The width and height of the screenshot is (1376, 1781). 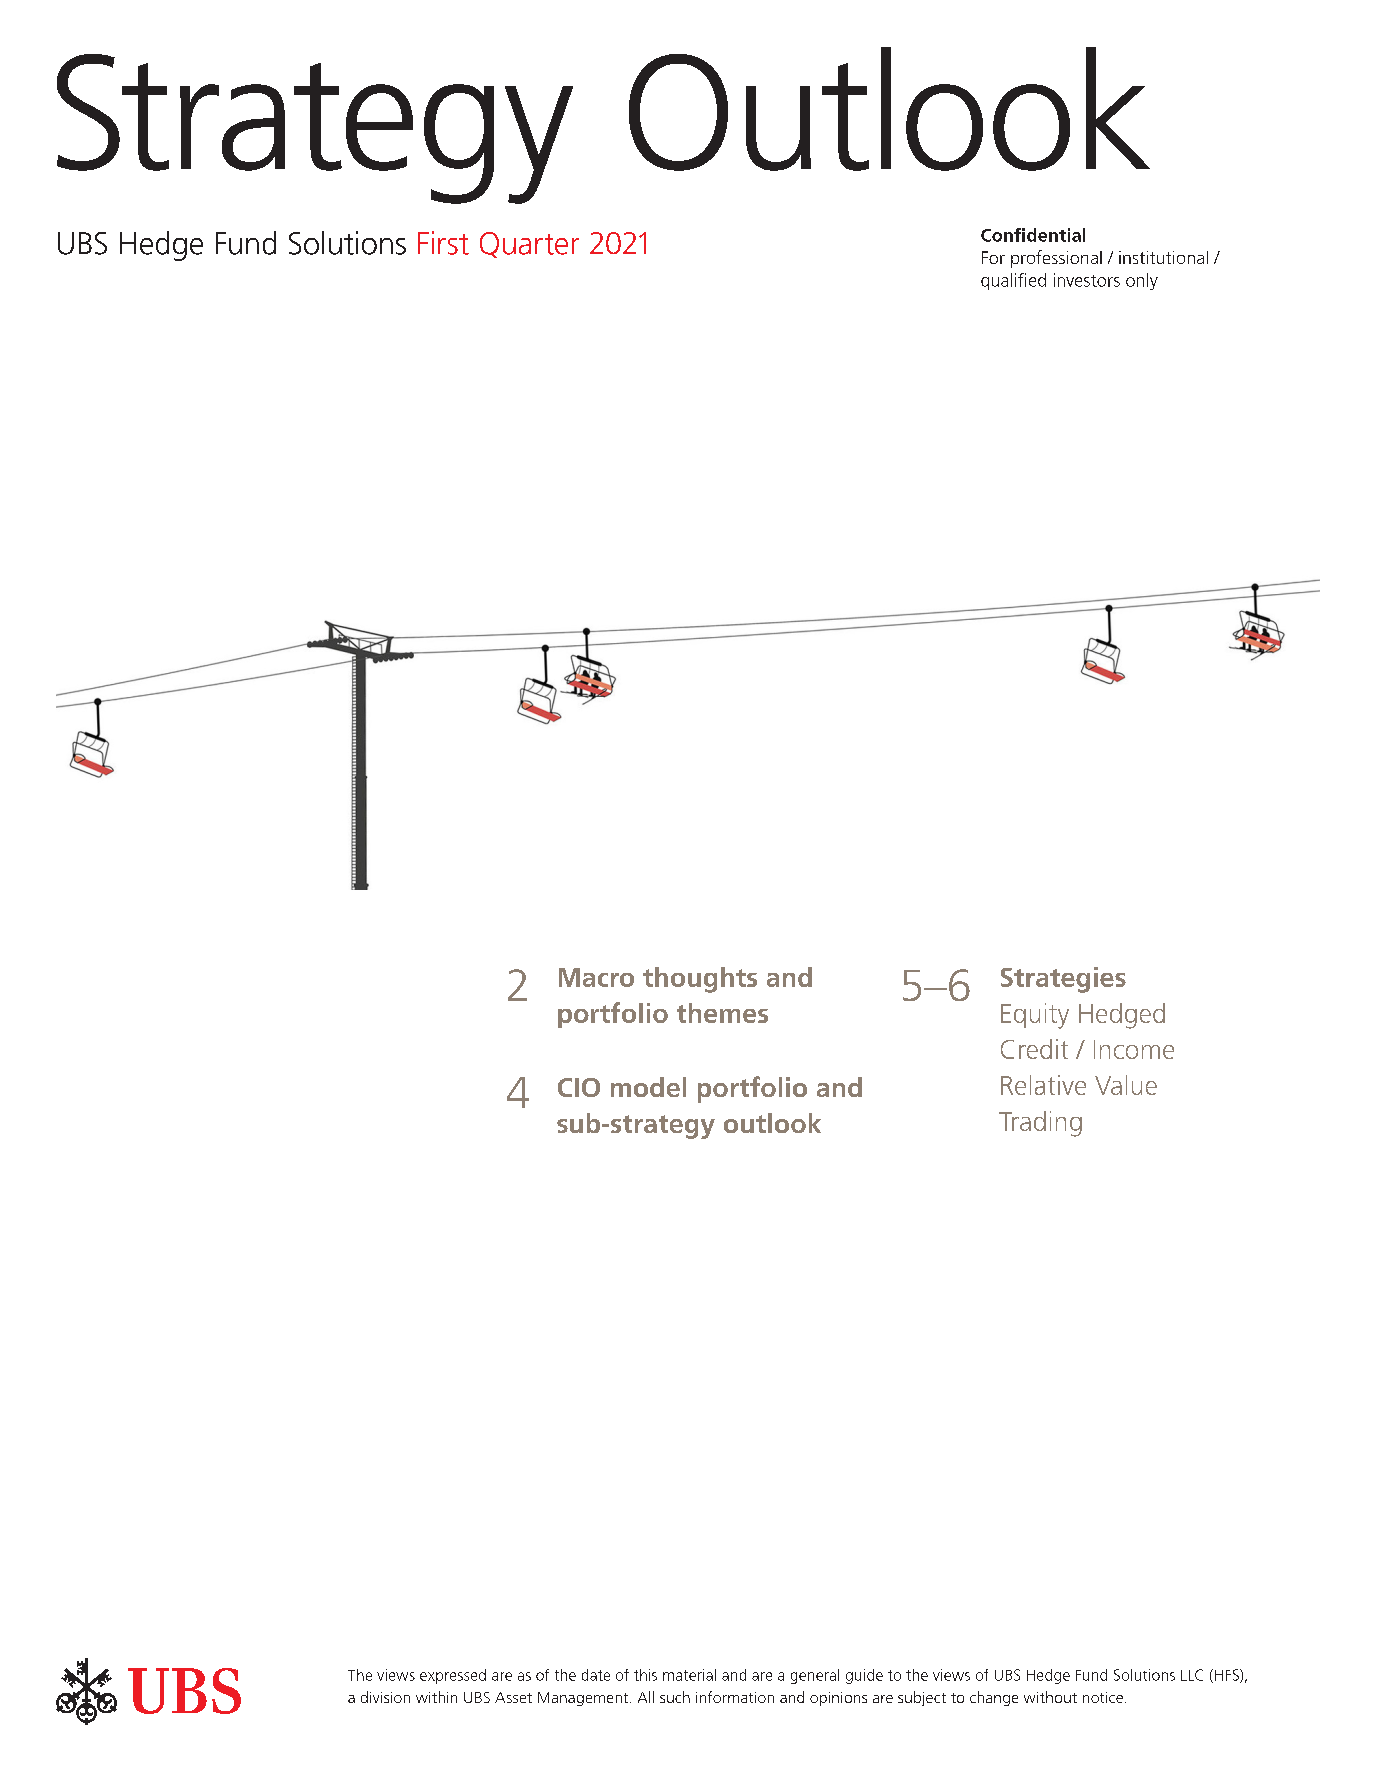 What do you see at coordinates (453, 1676) in the screenshot?
I see `expressed` at bounding box center [453, 1676].
